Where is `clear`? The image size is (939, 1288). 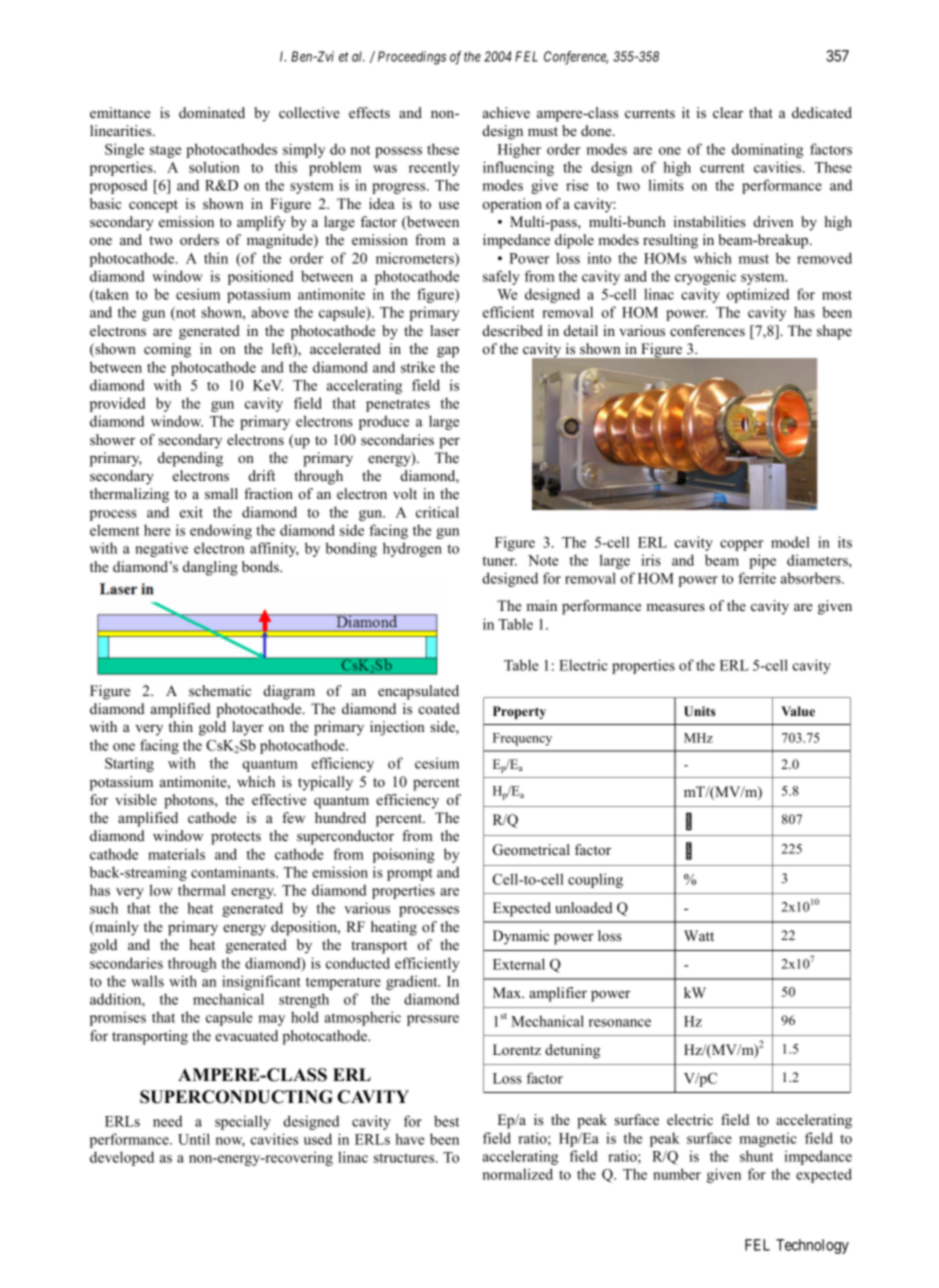 clear is located at coordinates (728, 112).
